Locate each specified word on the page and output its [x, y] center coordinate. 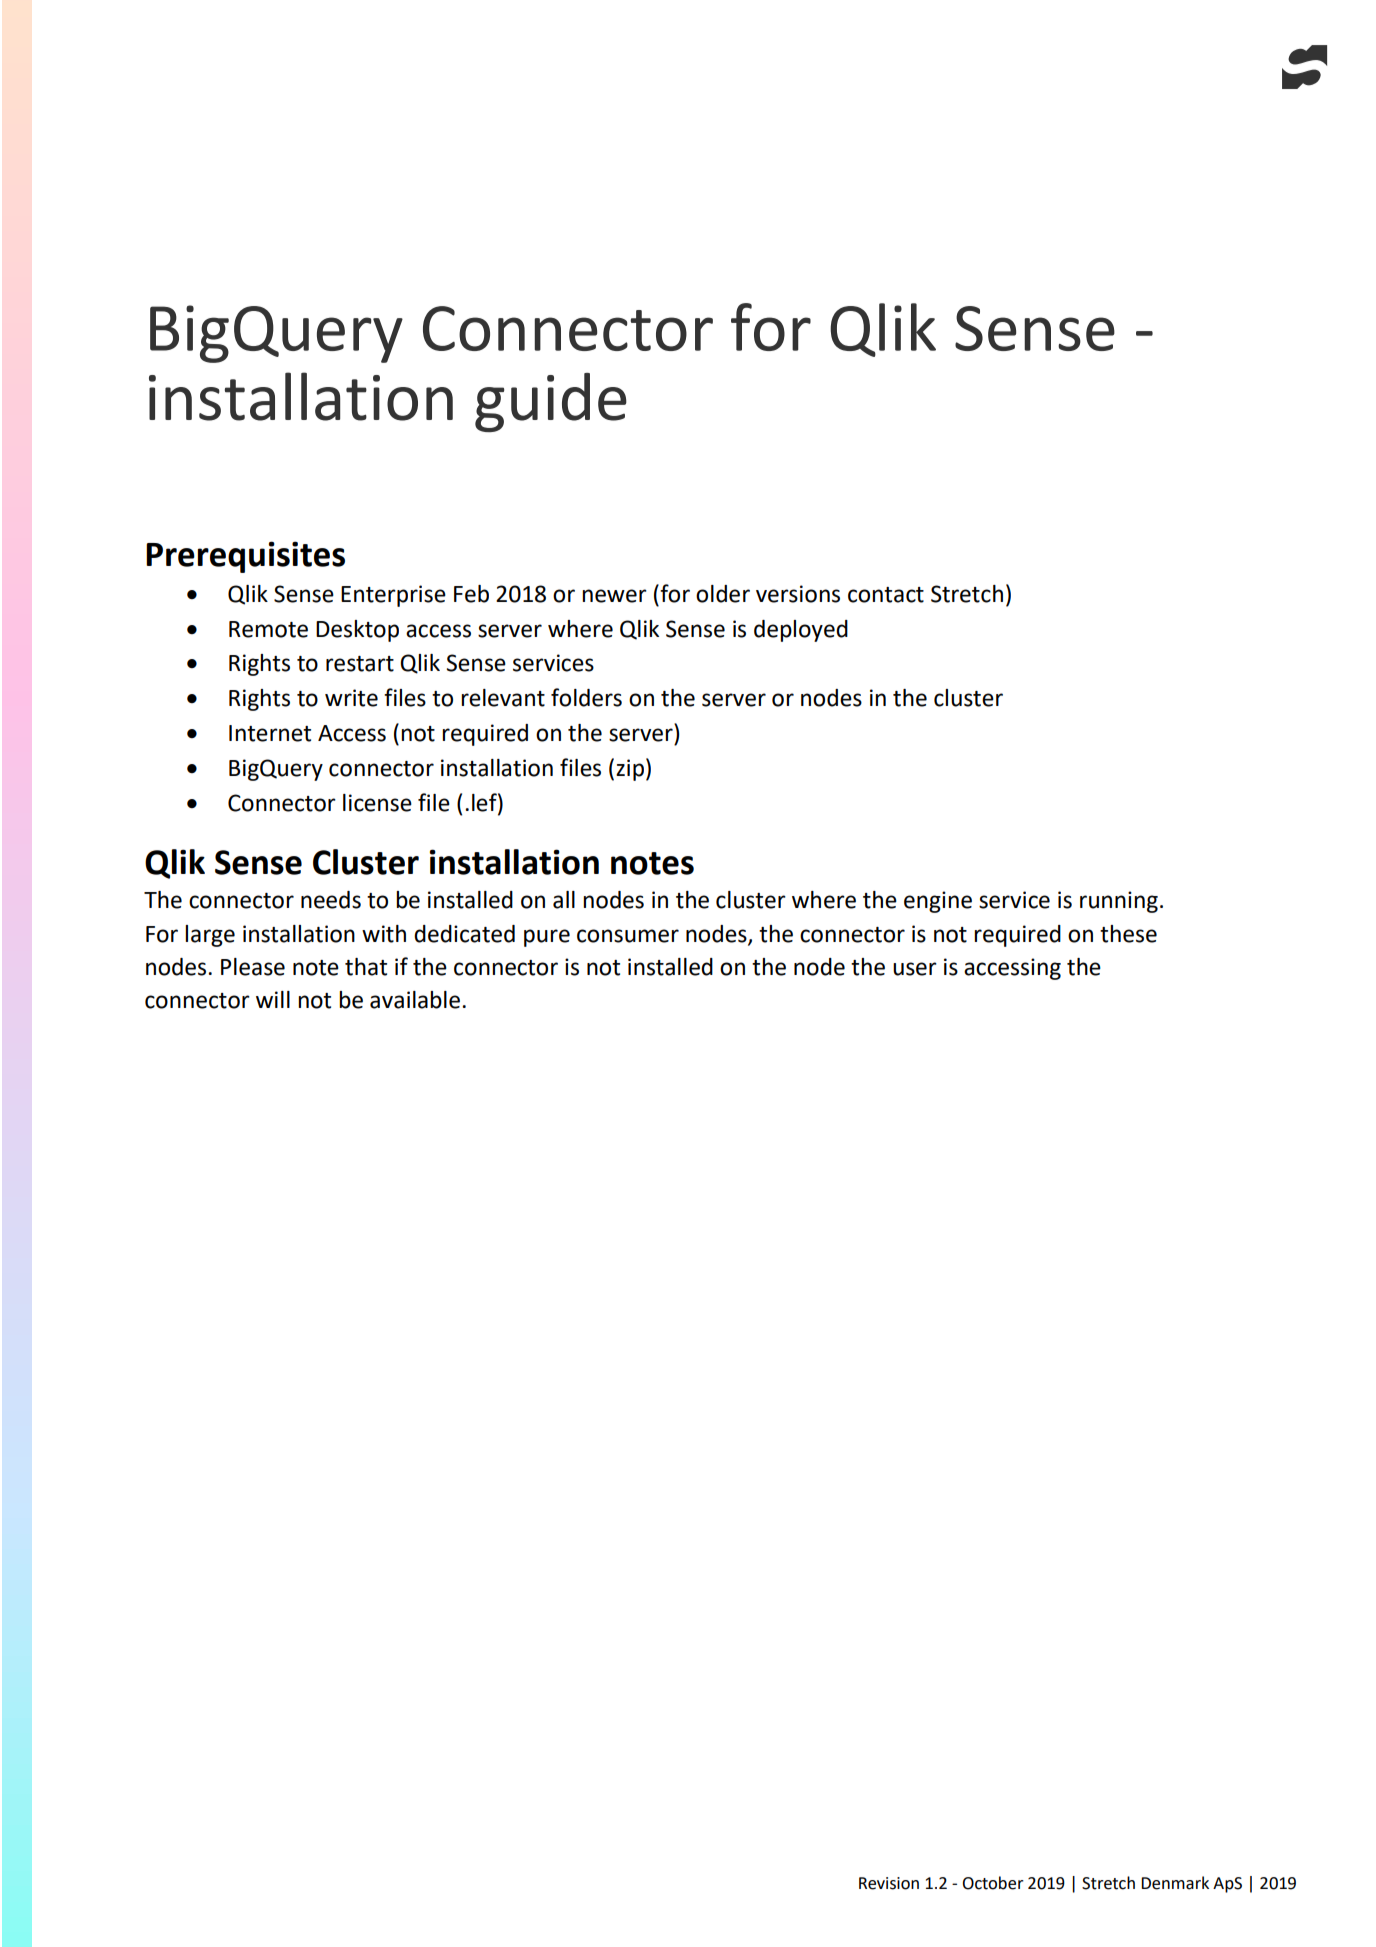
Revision [889, 1883]
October [993, 1883]
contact [886, 595]
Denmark [1175, 1883]
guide [551, 402]
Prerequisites [245, 557]
